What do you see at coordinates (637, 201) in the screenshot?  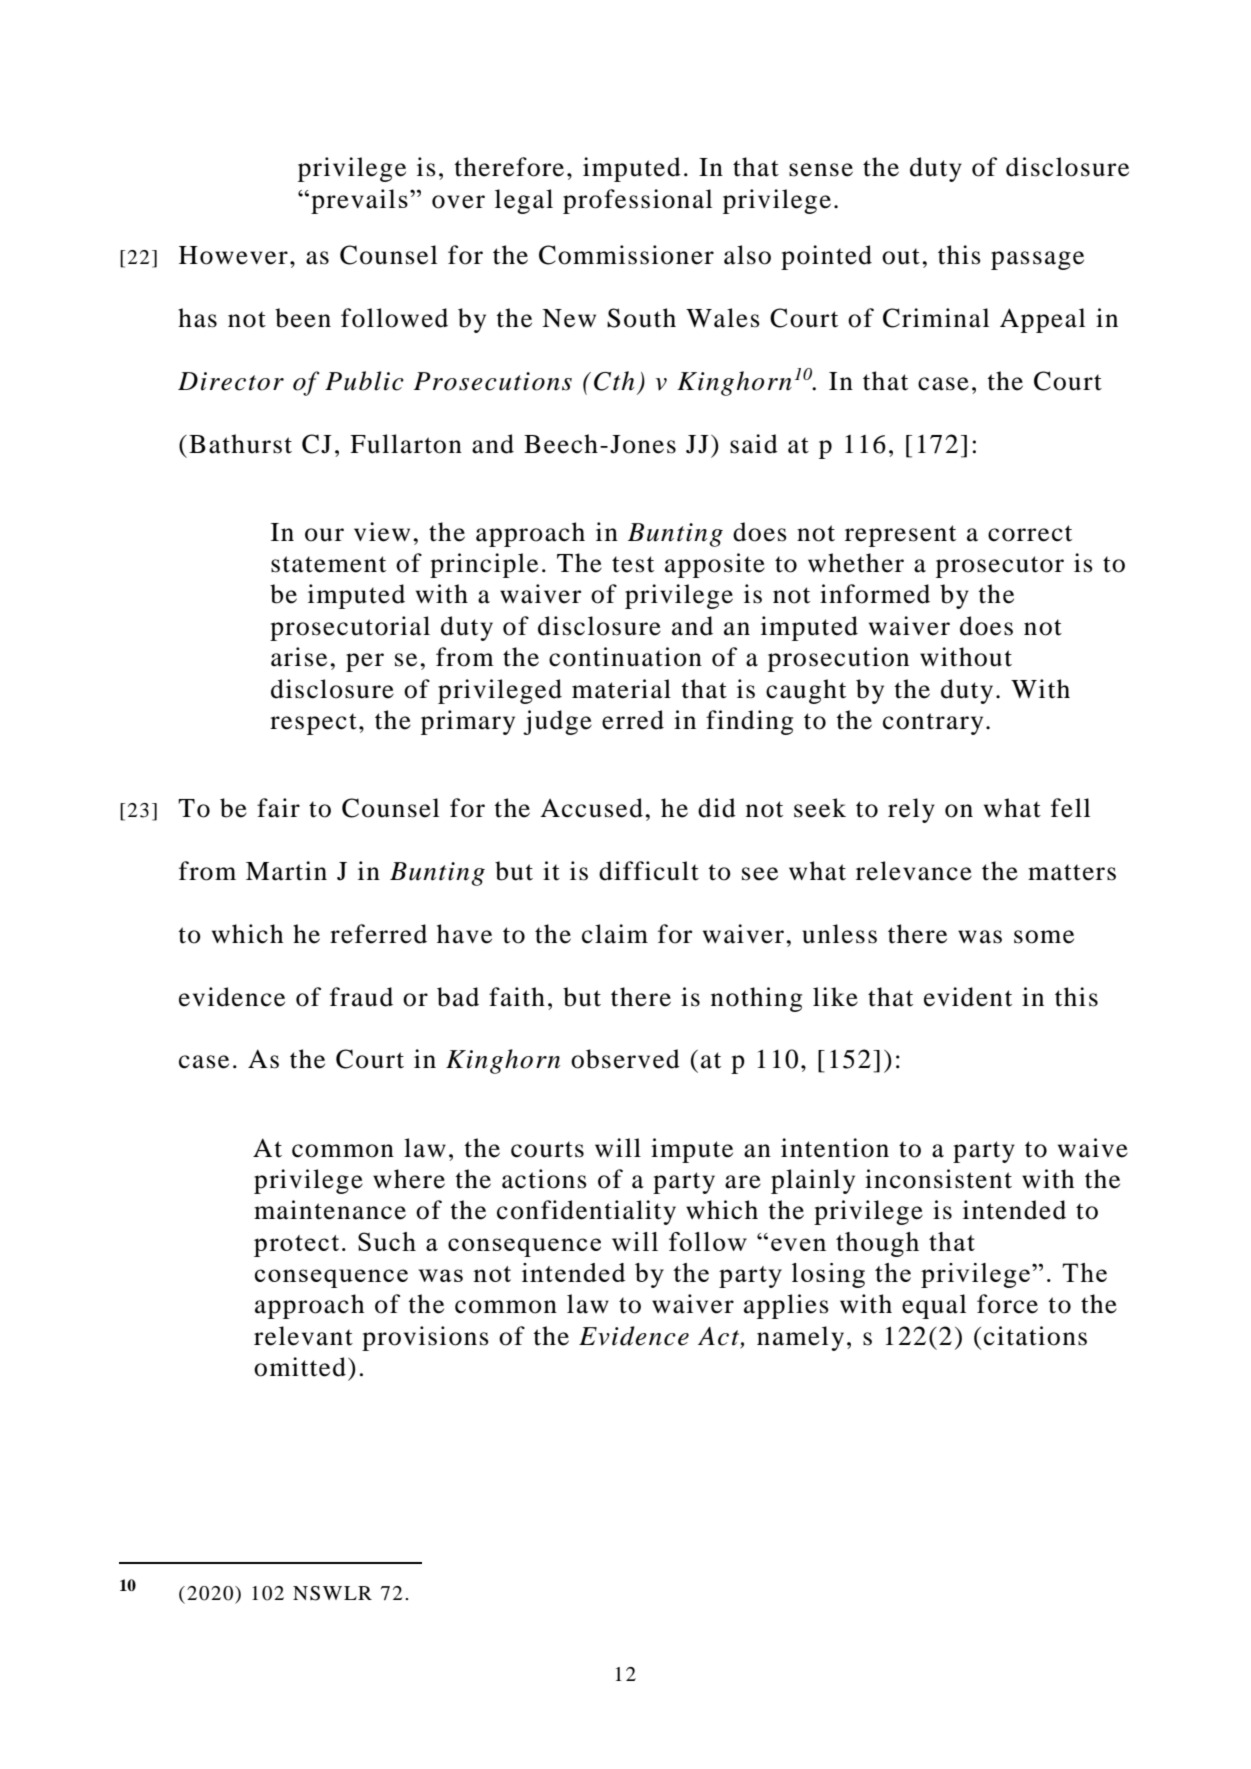 I see `professional` at bounding box center [637, 201].
